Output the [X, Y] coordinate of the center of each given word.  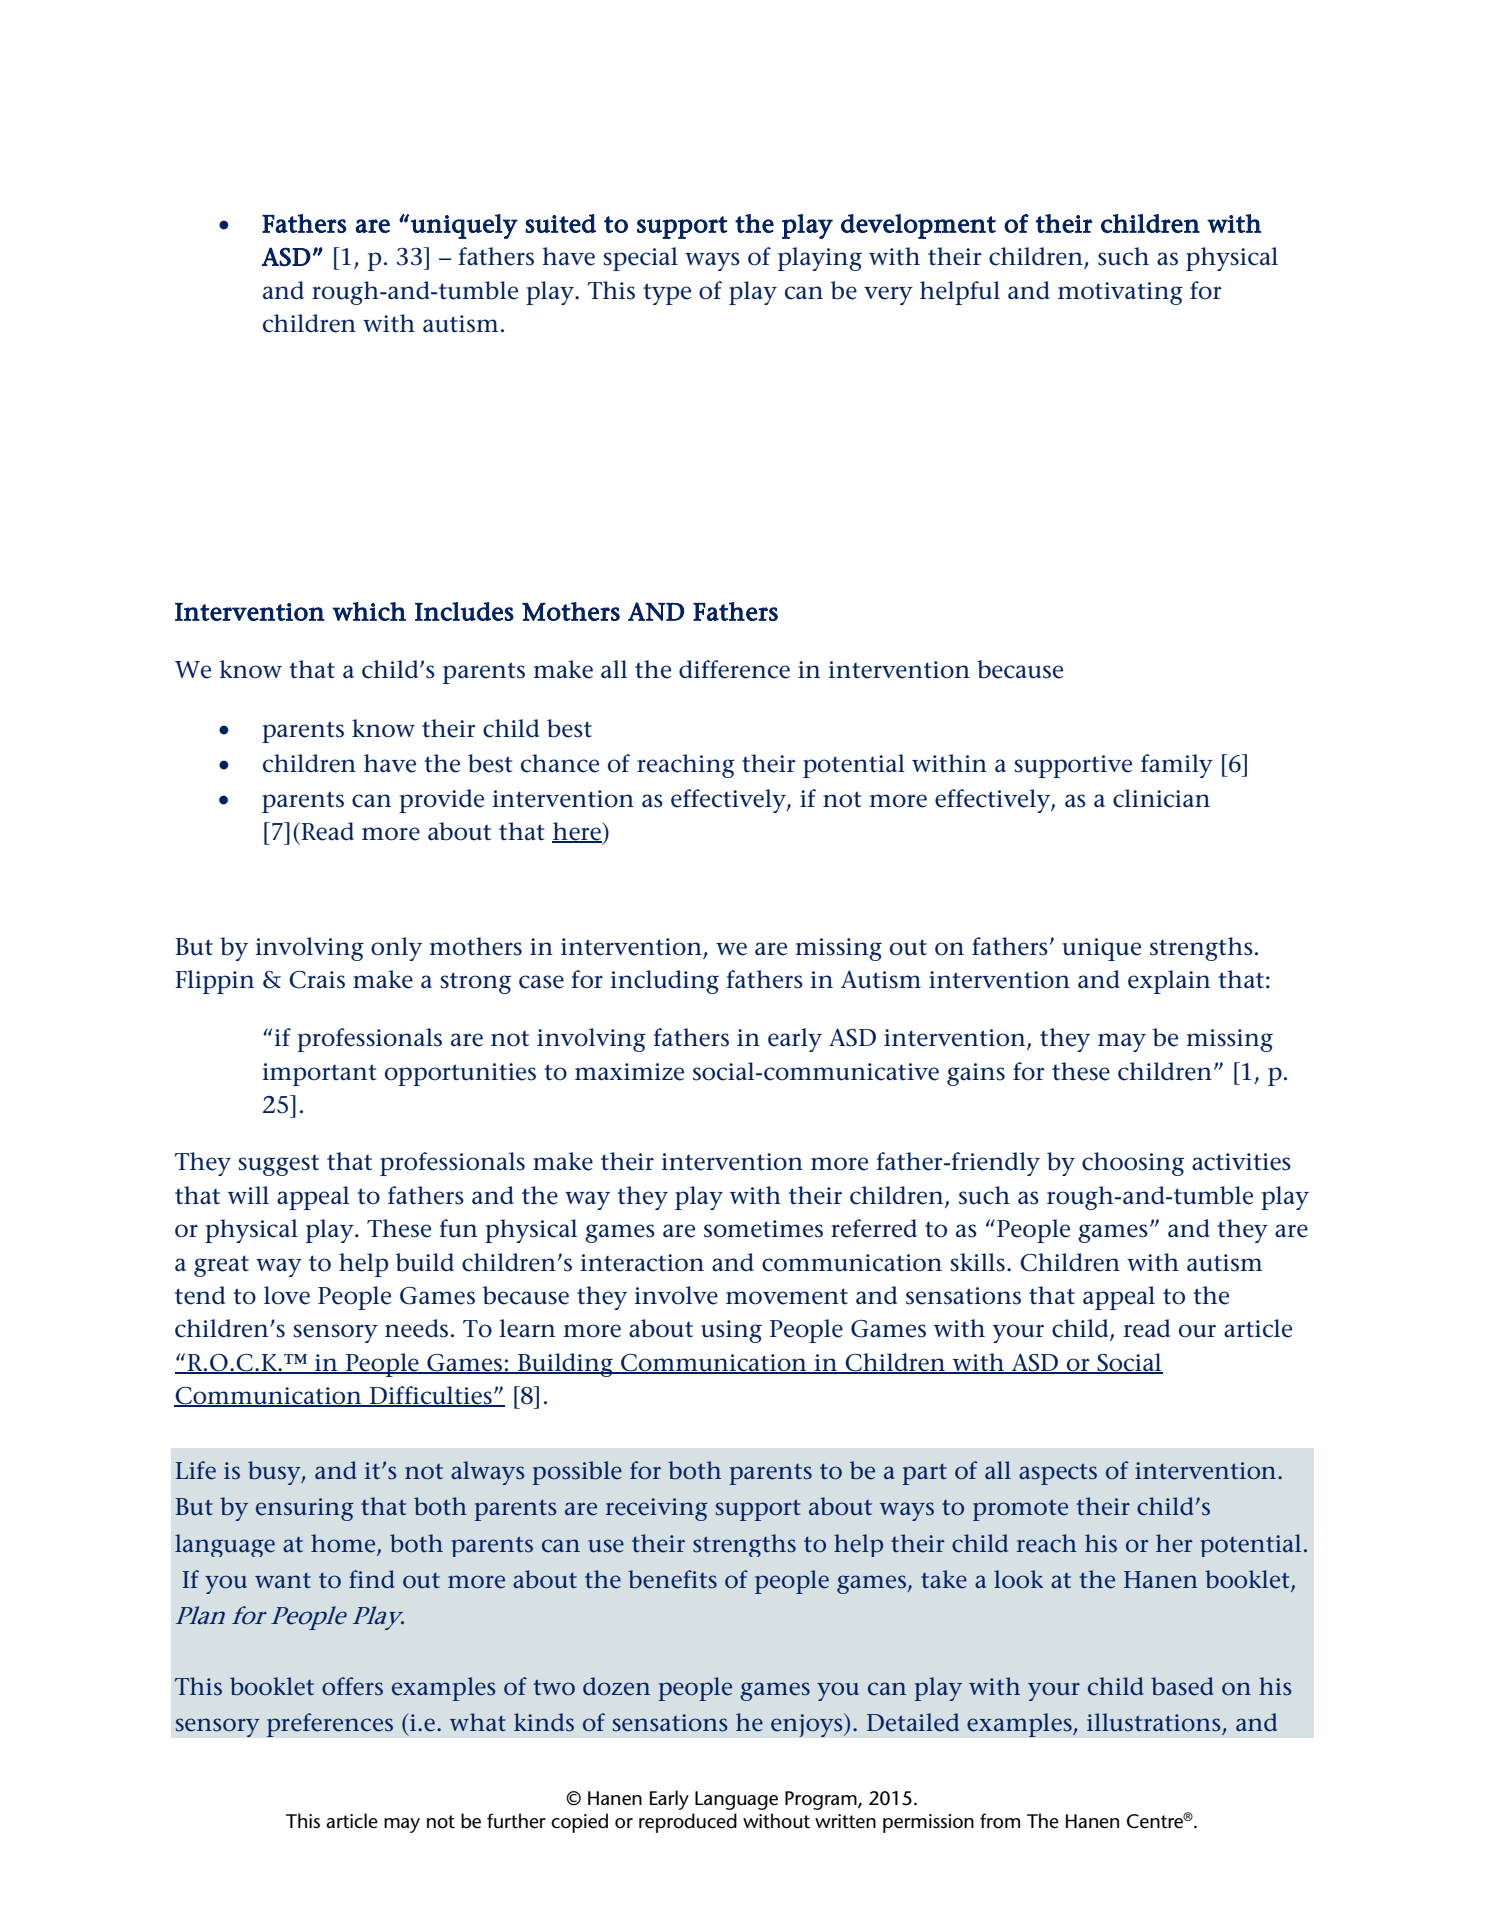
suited [560, 223]
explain [1169, 982]
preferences [330, 1725]
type [667, 294]
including [664, 982]
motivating [1120, 293]
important [319, 1074]
